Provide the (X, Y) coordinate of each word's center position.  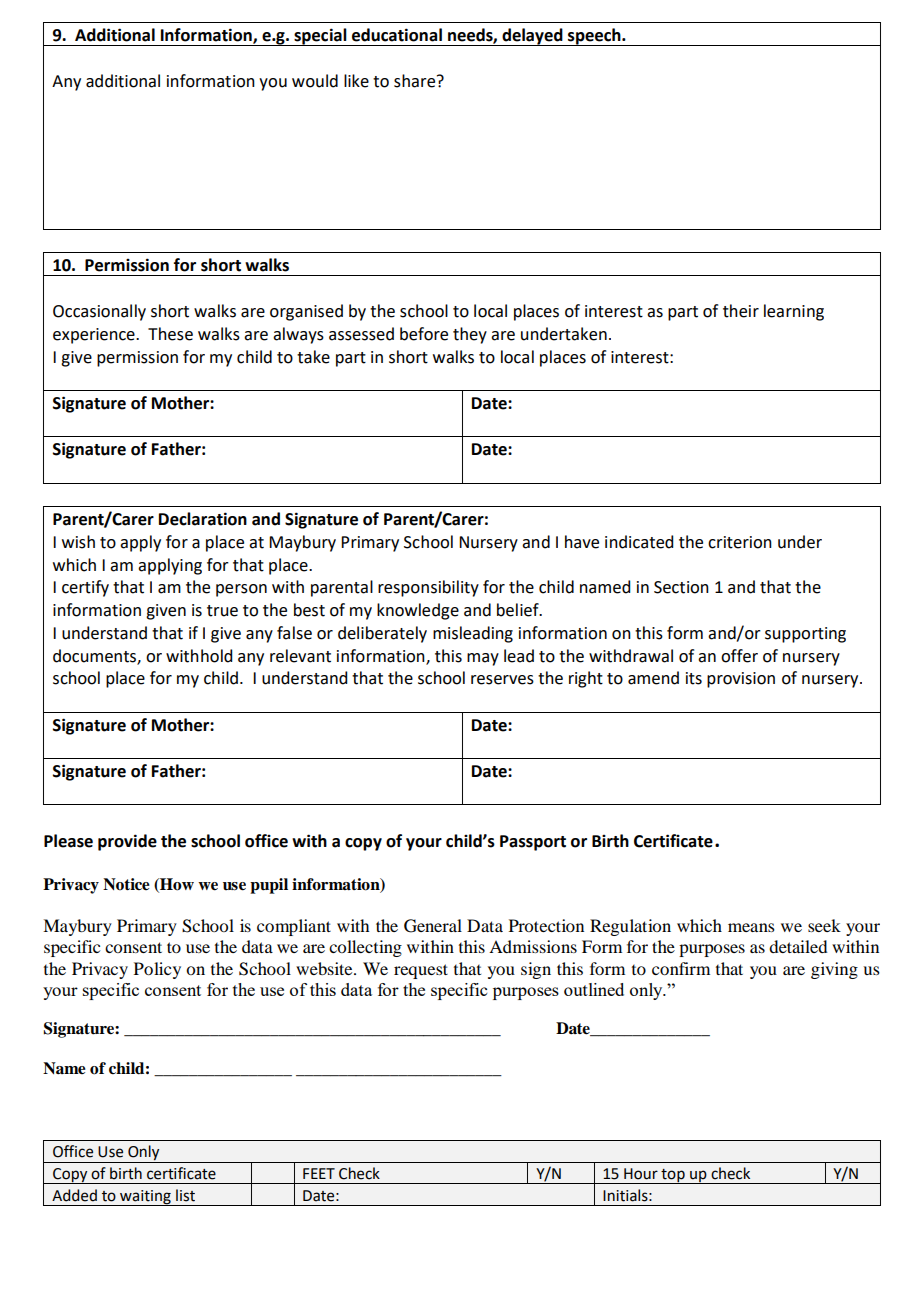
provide (127, 842)
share (416, 81)
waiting (145, 1198)
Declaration (203, 519)
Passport (533, 843)
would (315, 81)
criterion (740, 542)
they (470, 335)
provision (741, 680)
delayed (532, 37)
